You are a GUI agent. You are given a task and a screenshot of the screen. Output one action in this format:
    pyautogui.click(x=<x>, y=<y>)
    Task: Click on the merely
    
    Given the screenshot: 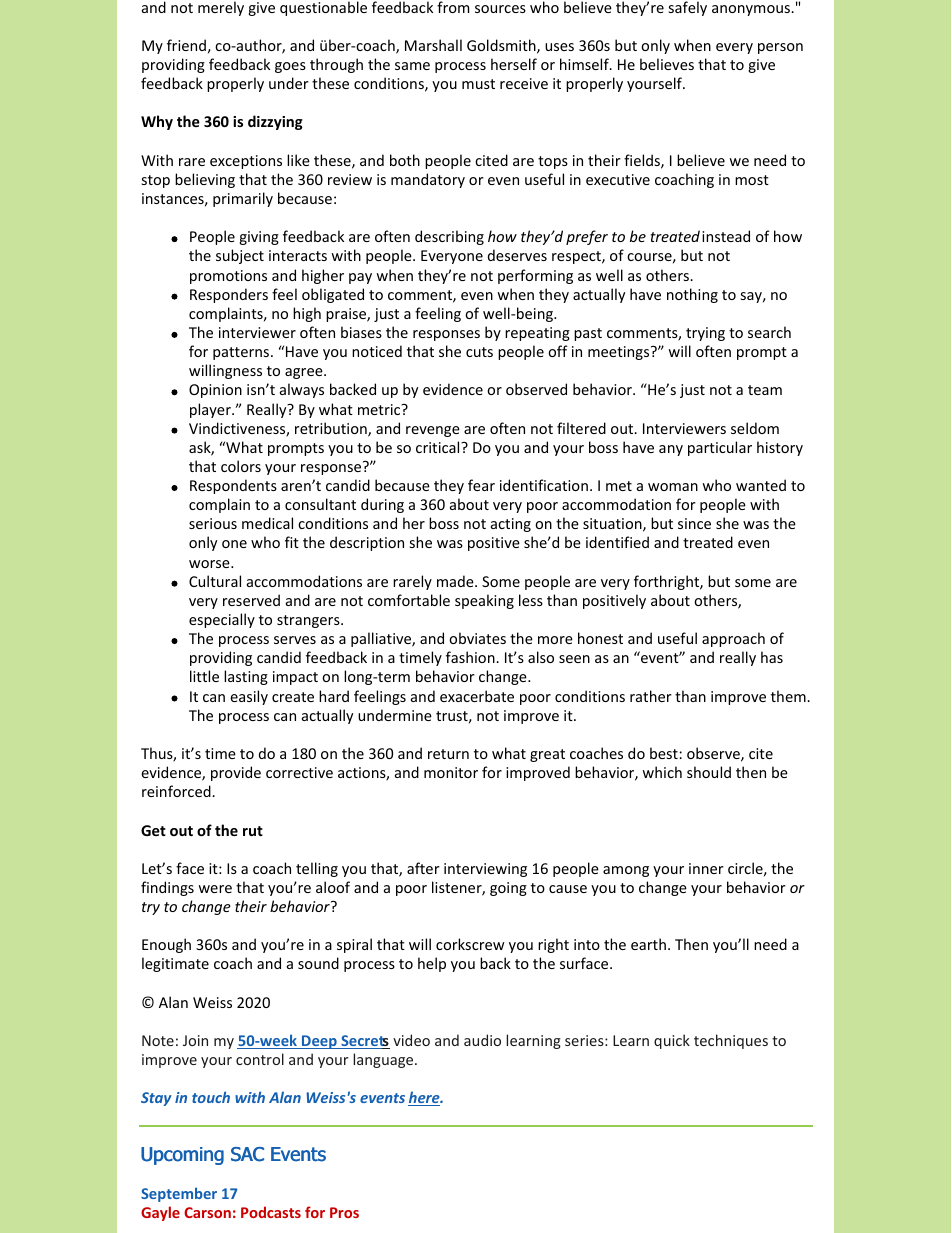 What is the action you would take?
    pyautogui.click(x=221, y=8)
